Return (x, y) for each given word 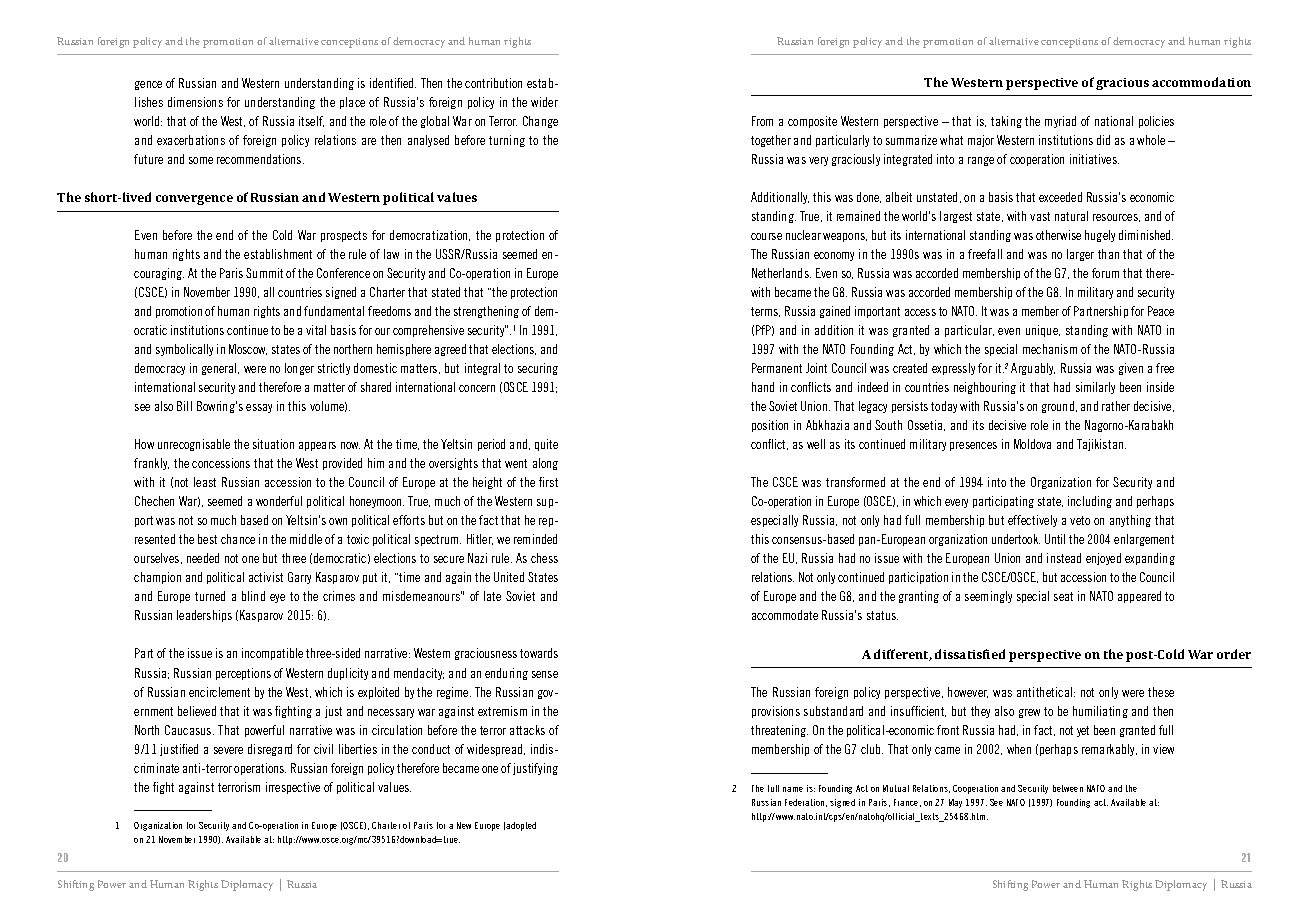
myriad (1060, 122)
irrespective (293, 788)
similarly (1095, 388)
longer (299, 369)
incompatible (272, 654)
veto (1080, 520)
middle (306, 539)
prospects (344, 236)
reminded (535, 539)
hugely (1100, 236)
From (762, 121)
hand (763, 387)
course (766, 236)
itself (311, 121)
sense (545, 674)
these (1161, 692)
